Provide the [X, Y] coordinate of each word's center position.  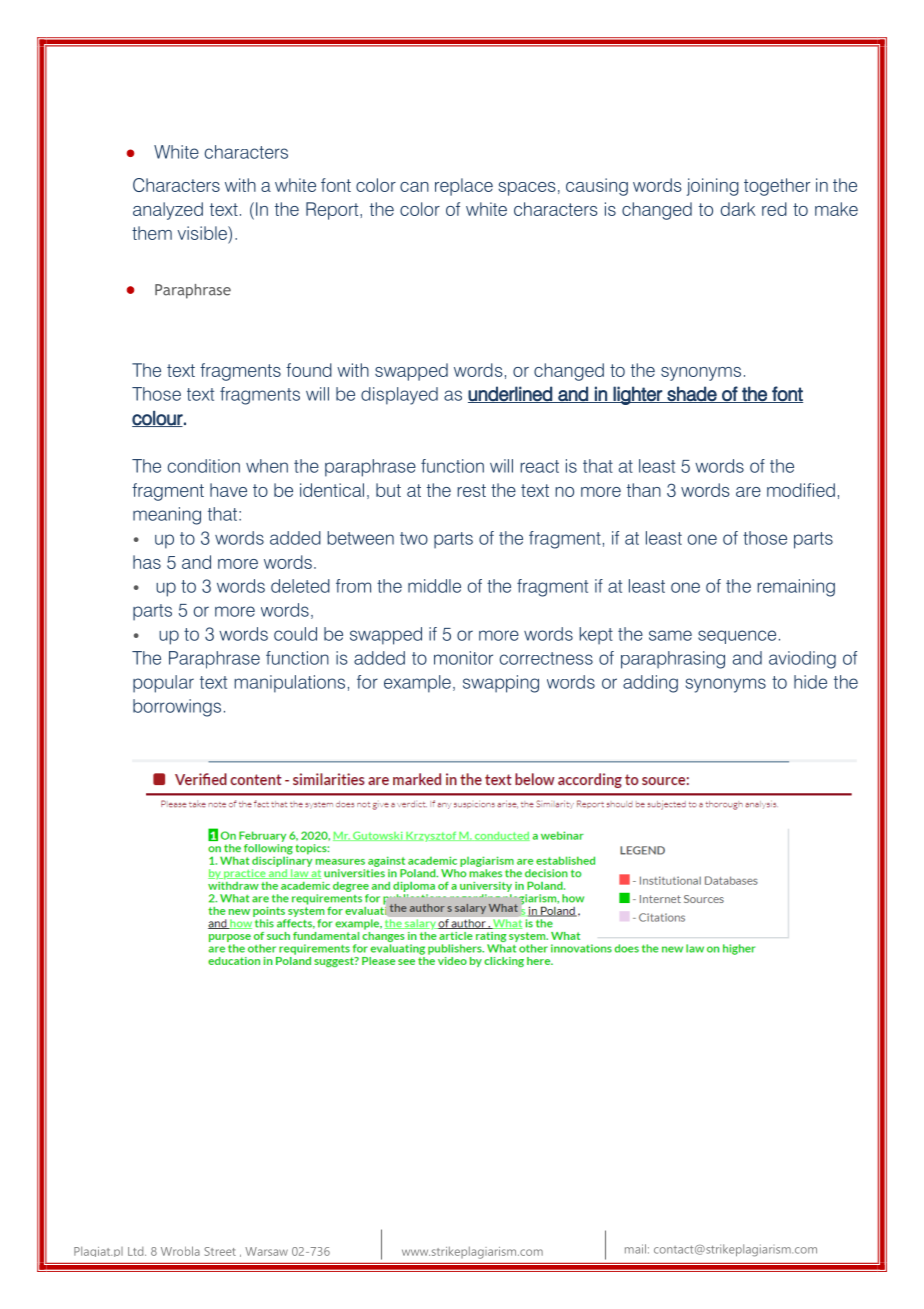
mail [635, 1249]
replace [464, 187]
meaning [167, 516]
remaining [796, 588]
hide [810, 682]
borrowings [177, 708]
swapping [501, 684]
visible [203, 233]
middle [434, 586]
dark [738, 209]
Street [220, 1251]
